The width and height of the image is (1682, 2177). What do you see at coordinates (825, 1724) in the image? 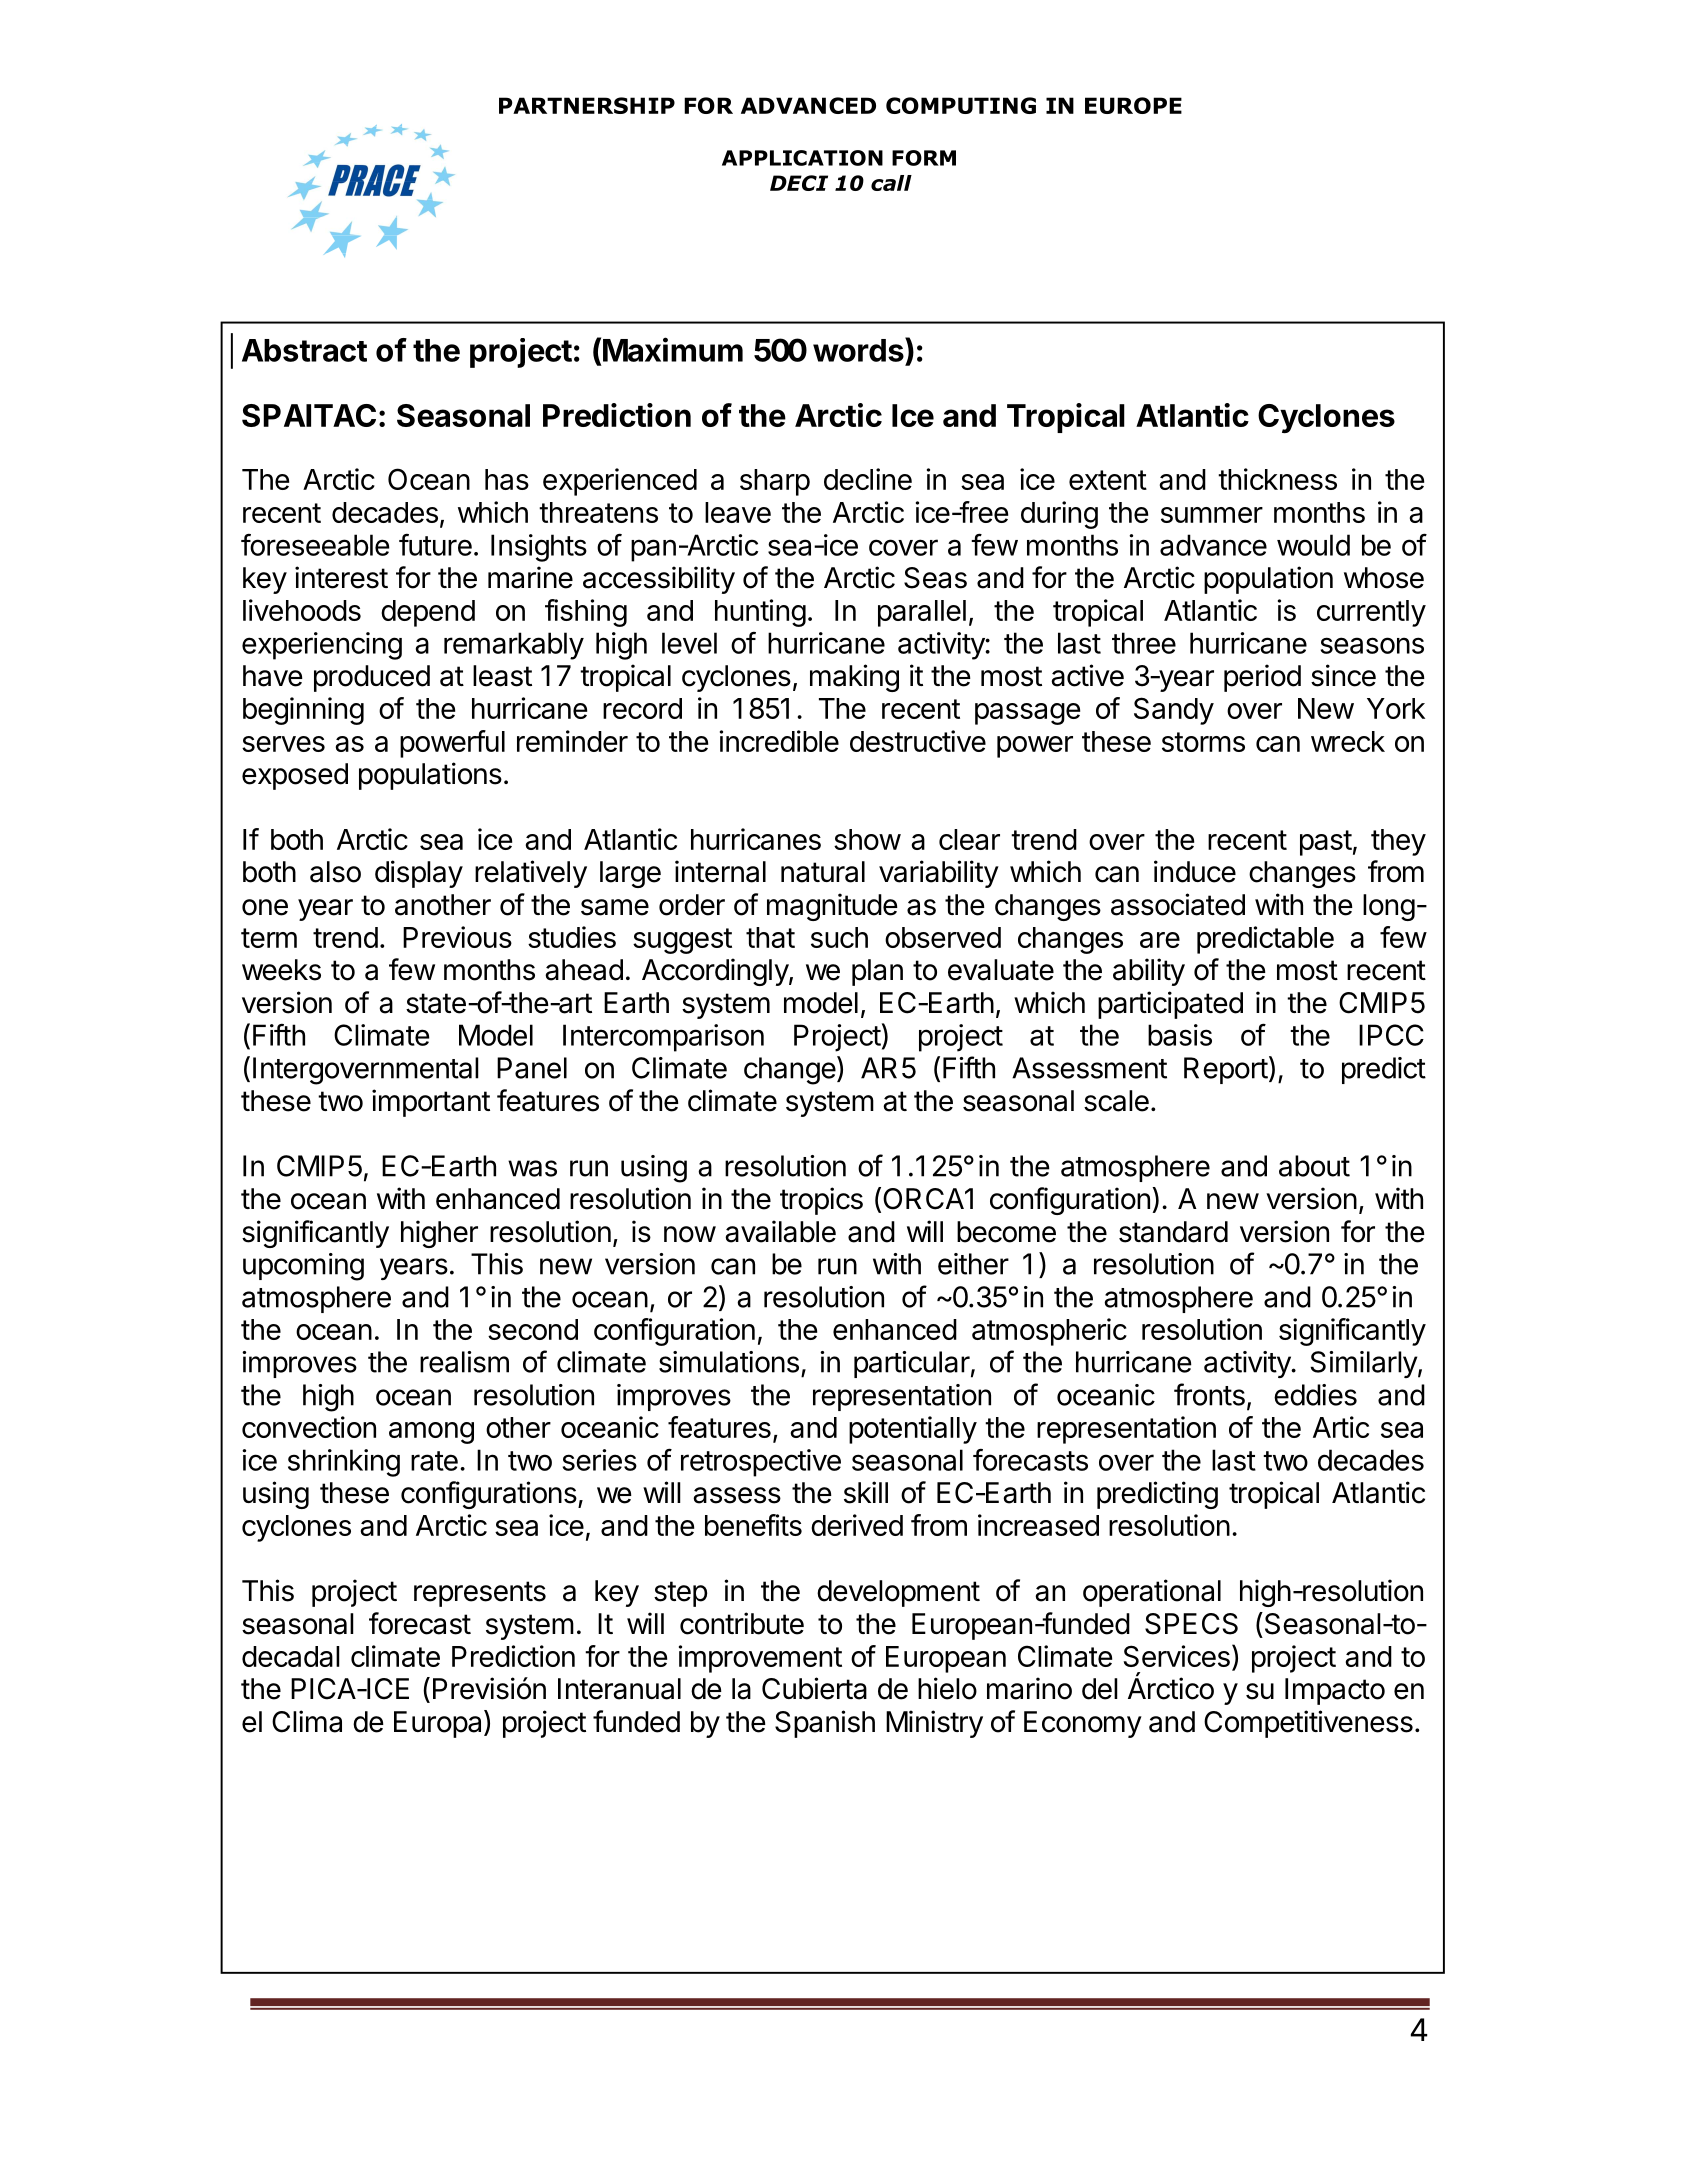
I see `Spanish` at bounding box center [825, 1724].
